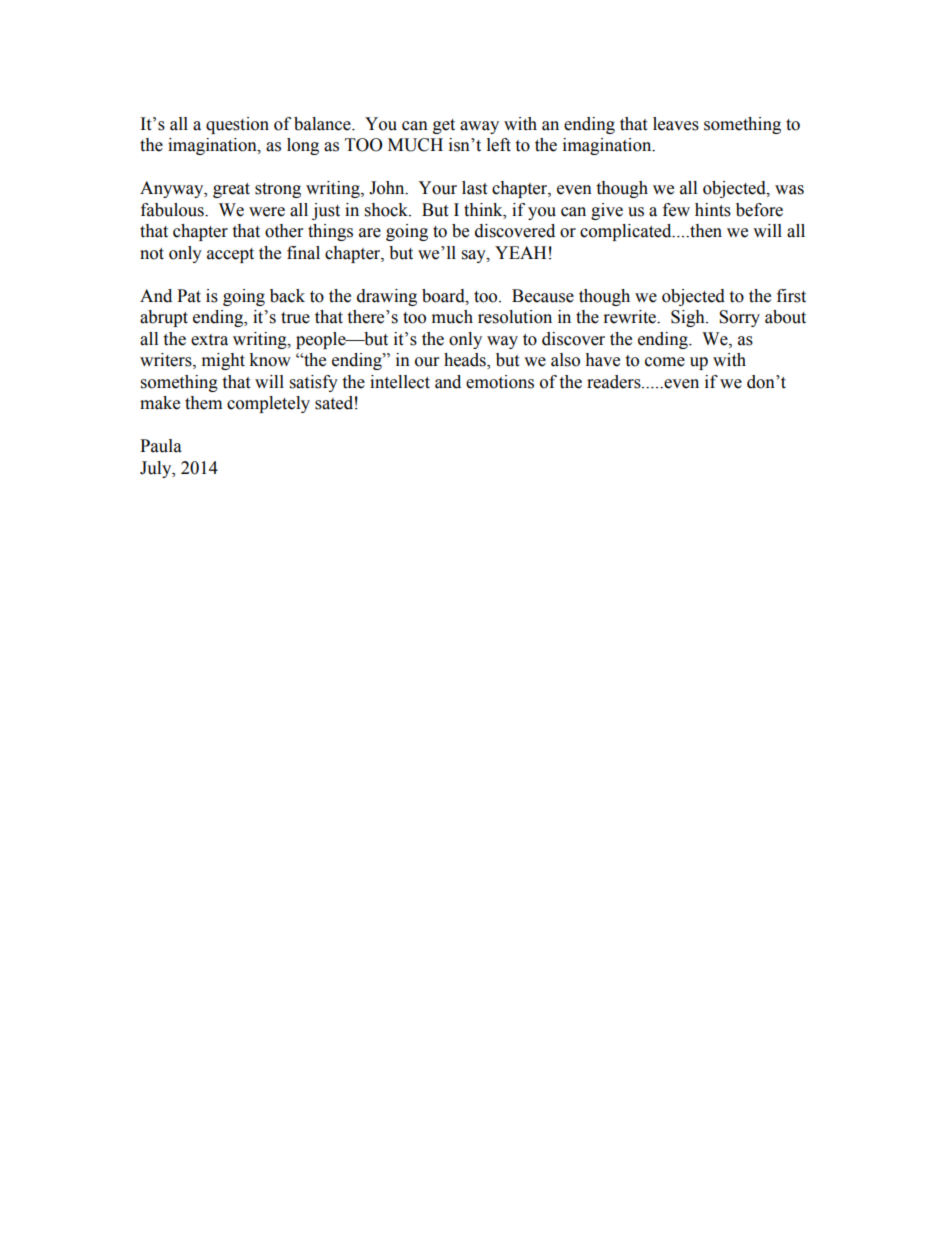 This screenshot has height=1233, width=952. Describe the element at coordinates (791, 296) in the screenshot. I see `first` at that location.
